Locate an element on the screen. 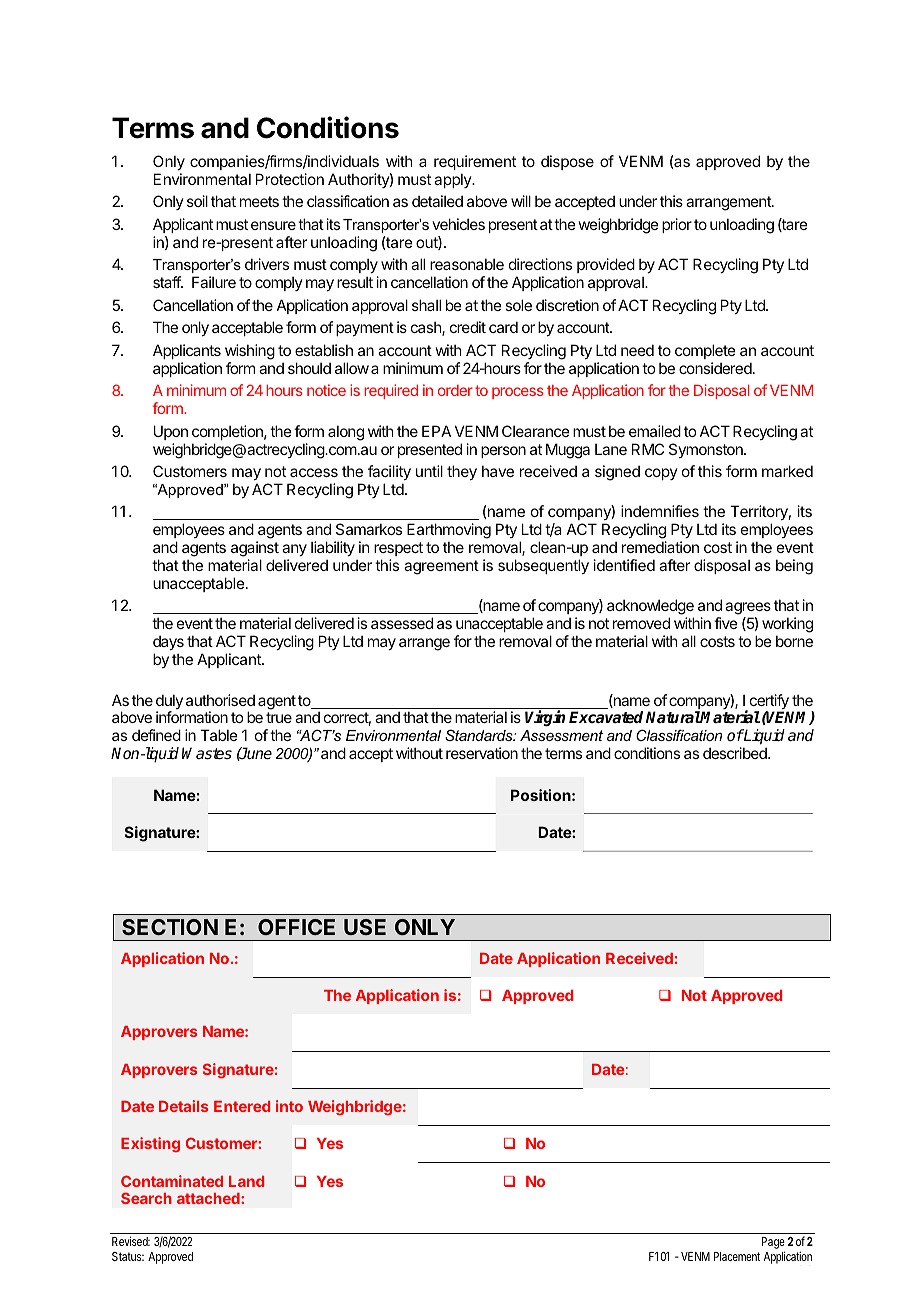  considered is located at coordinates (716, 368).
